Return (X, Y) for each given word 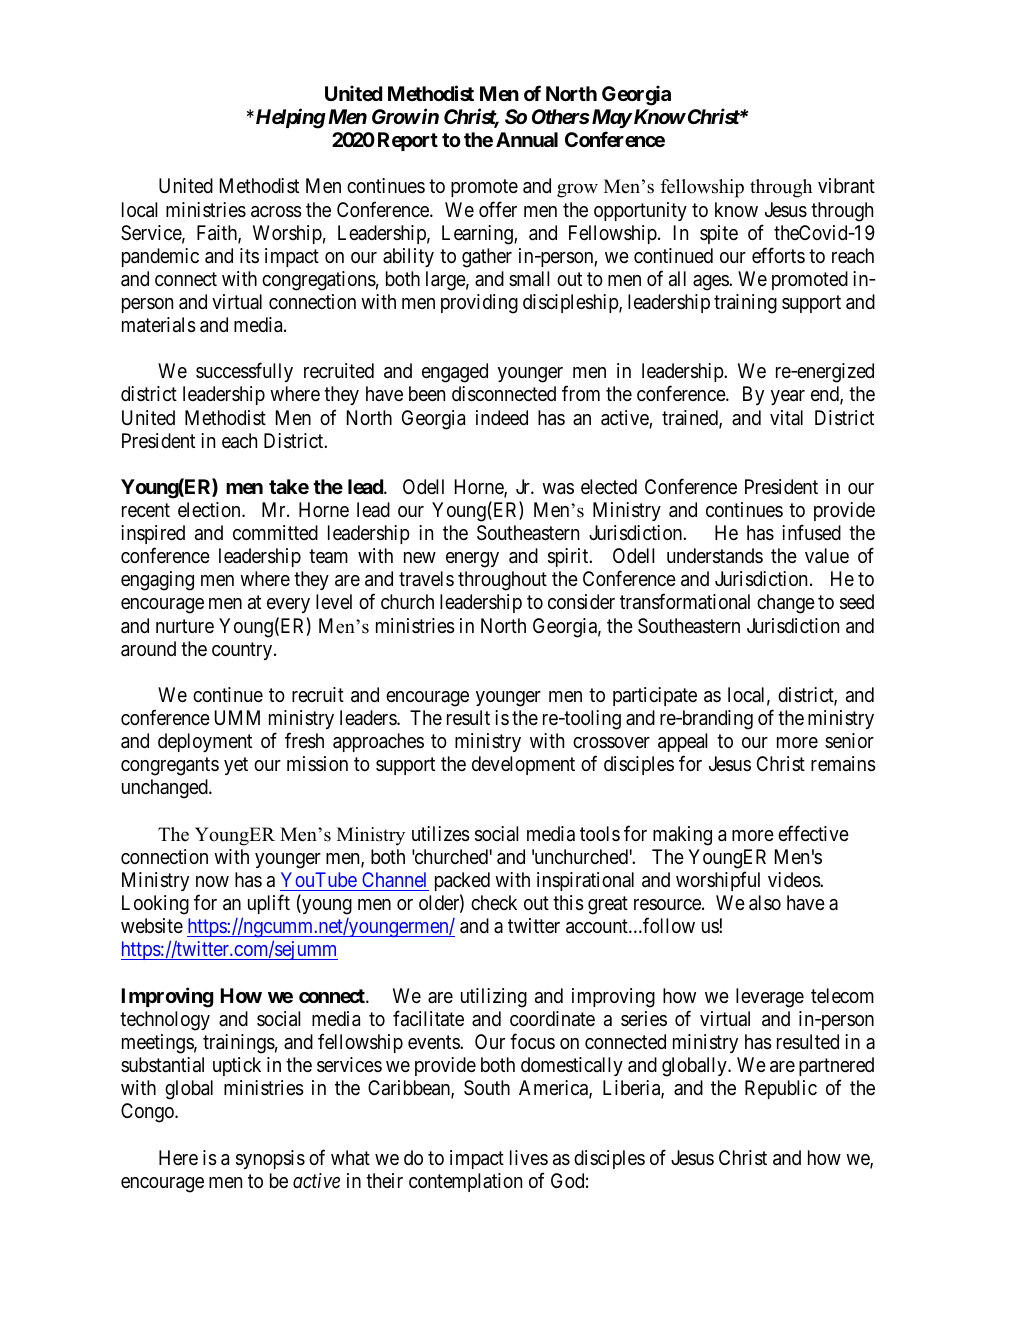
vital (786, 417)
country (243, 651)
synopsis (270, 1159)
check (494, 902)
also (765, 903)
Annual (527, 139)
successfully (244, 372)
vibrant (846, 185)
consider (581, 601)
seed (857, 602)
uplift (269, 904)
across (276, 212)
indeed (502, 417)
